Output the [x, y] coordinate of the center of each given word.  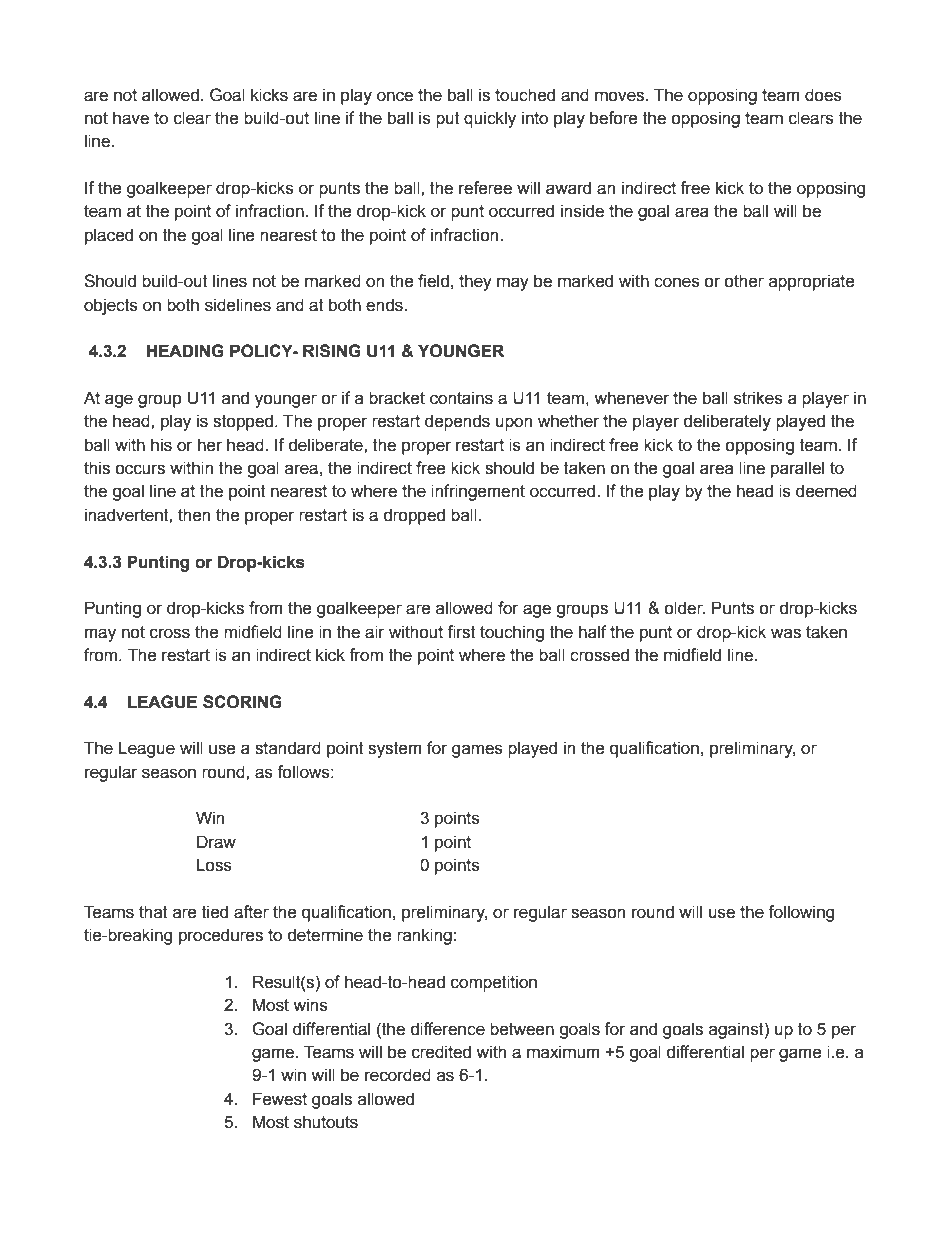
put [448, 120]
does [823, 95]
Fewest [280, 1099]
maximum [563, 1052]
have [131, 118]
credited [441, 1052]
